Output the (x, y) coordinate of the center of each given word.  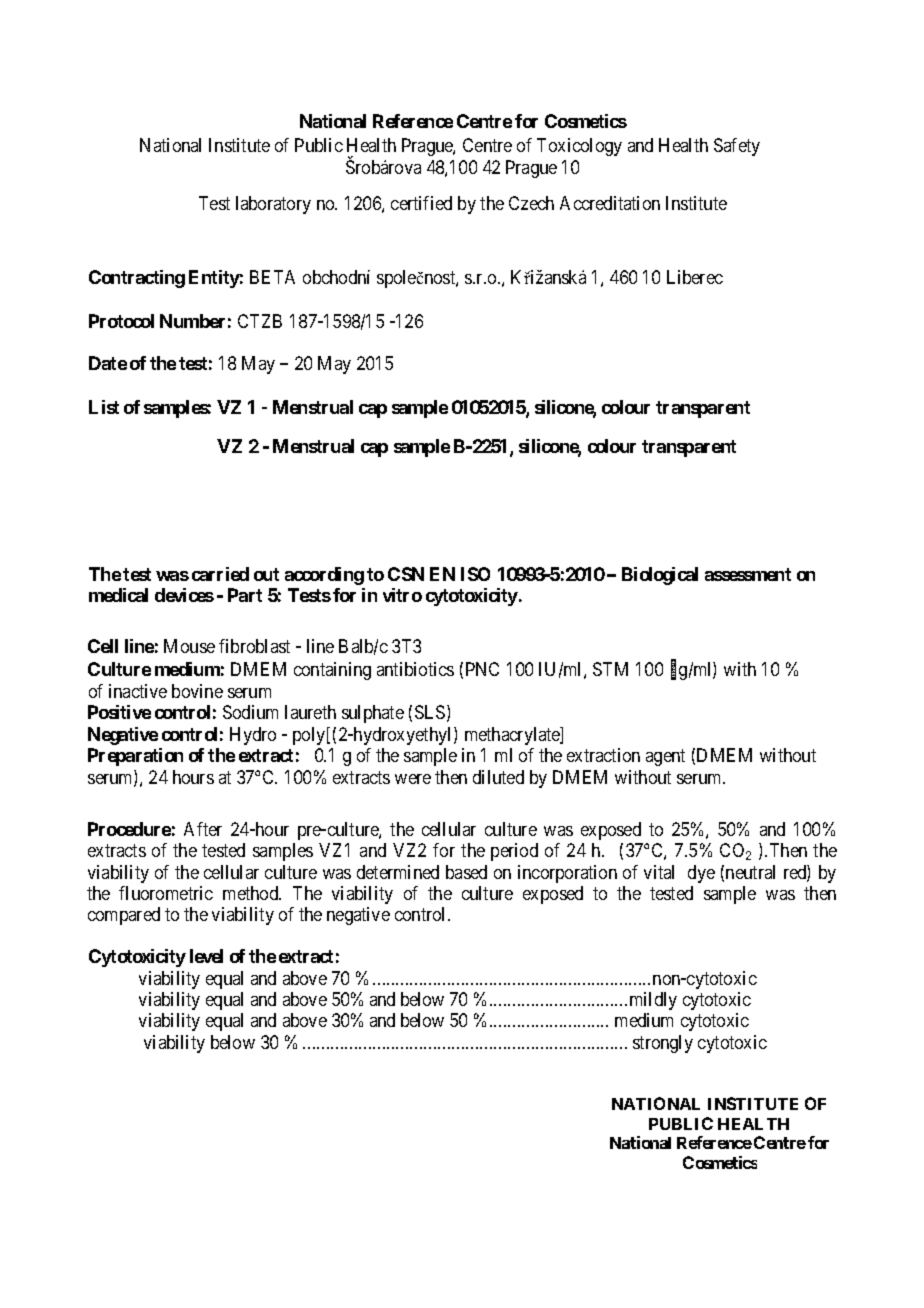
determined (398, 872)
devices (184, 595)
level (206, 956)
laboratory (273, 205)
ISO (475, 574)
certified (421, 203)
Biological (660, 576)
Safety (737, 147)
